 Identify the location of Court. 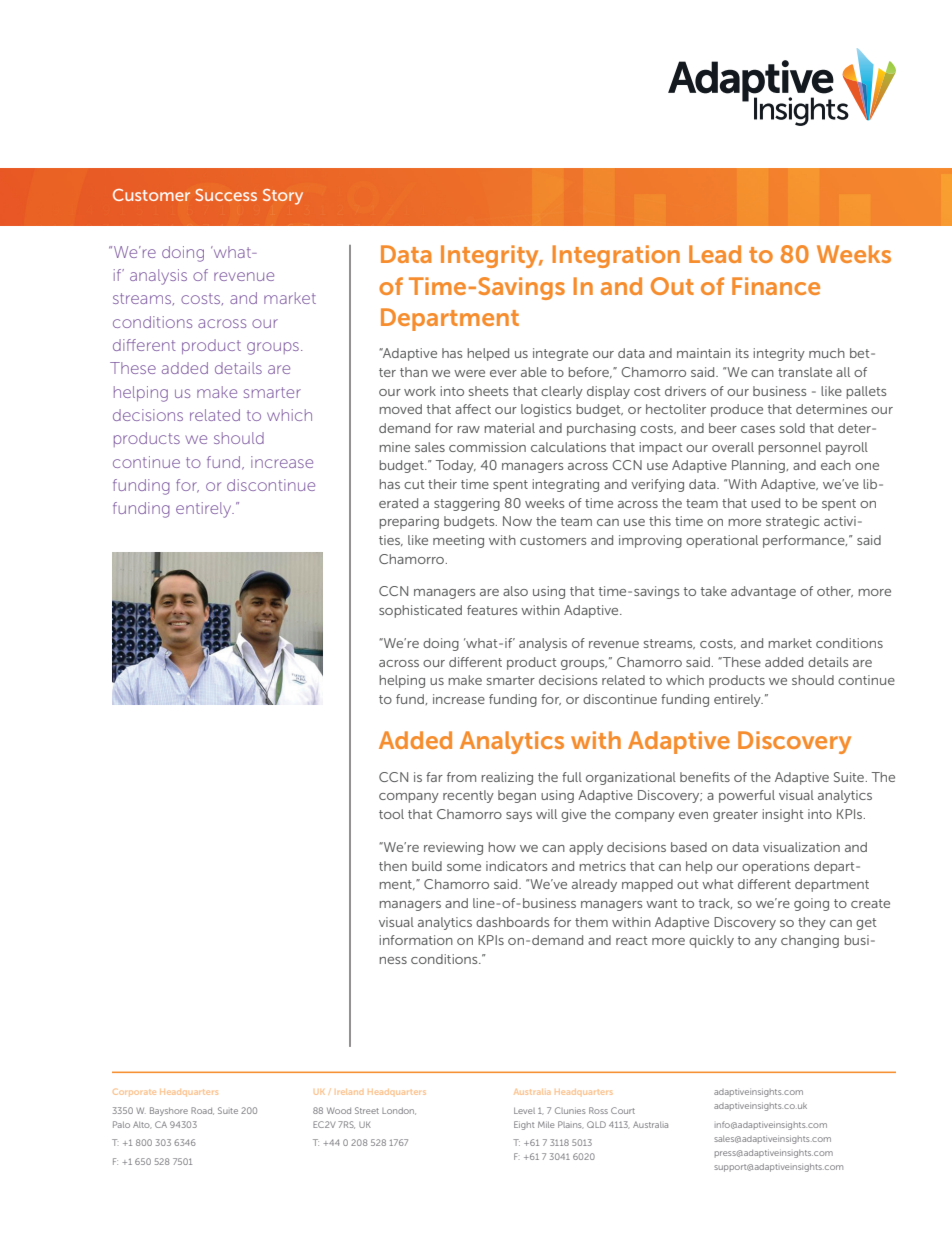
(623, 1110).
